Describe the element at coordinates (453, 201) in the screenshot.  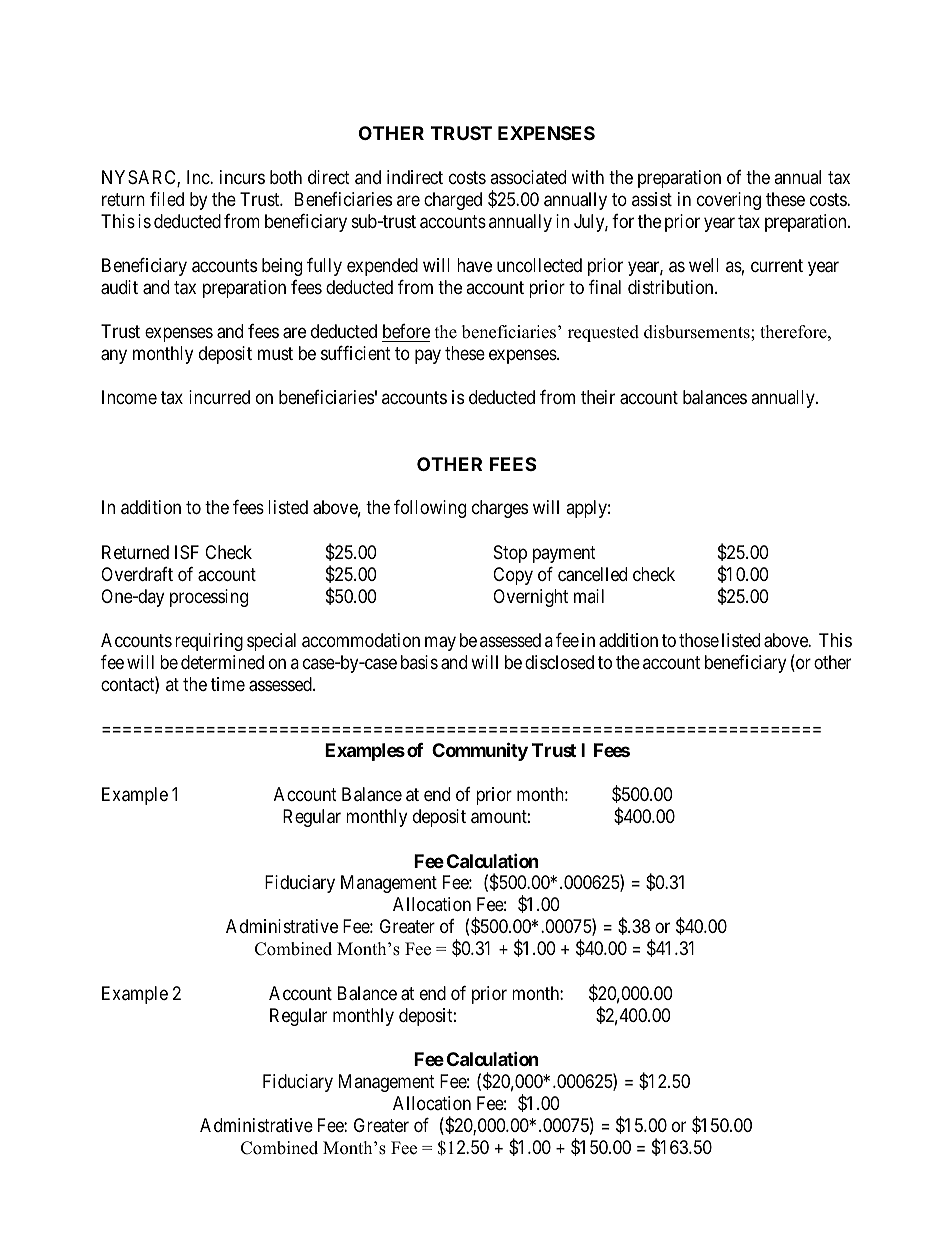
I see `charged` at that location.
